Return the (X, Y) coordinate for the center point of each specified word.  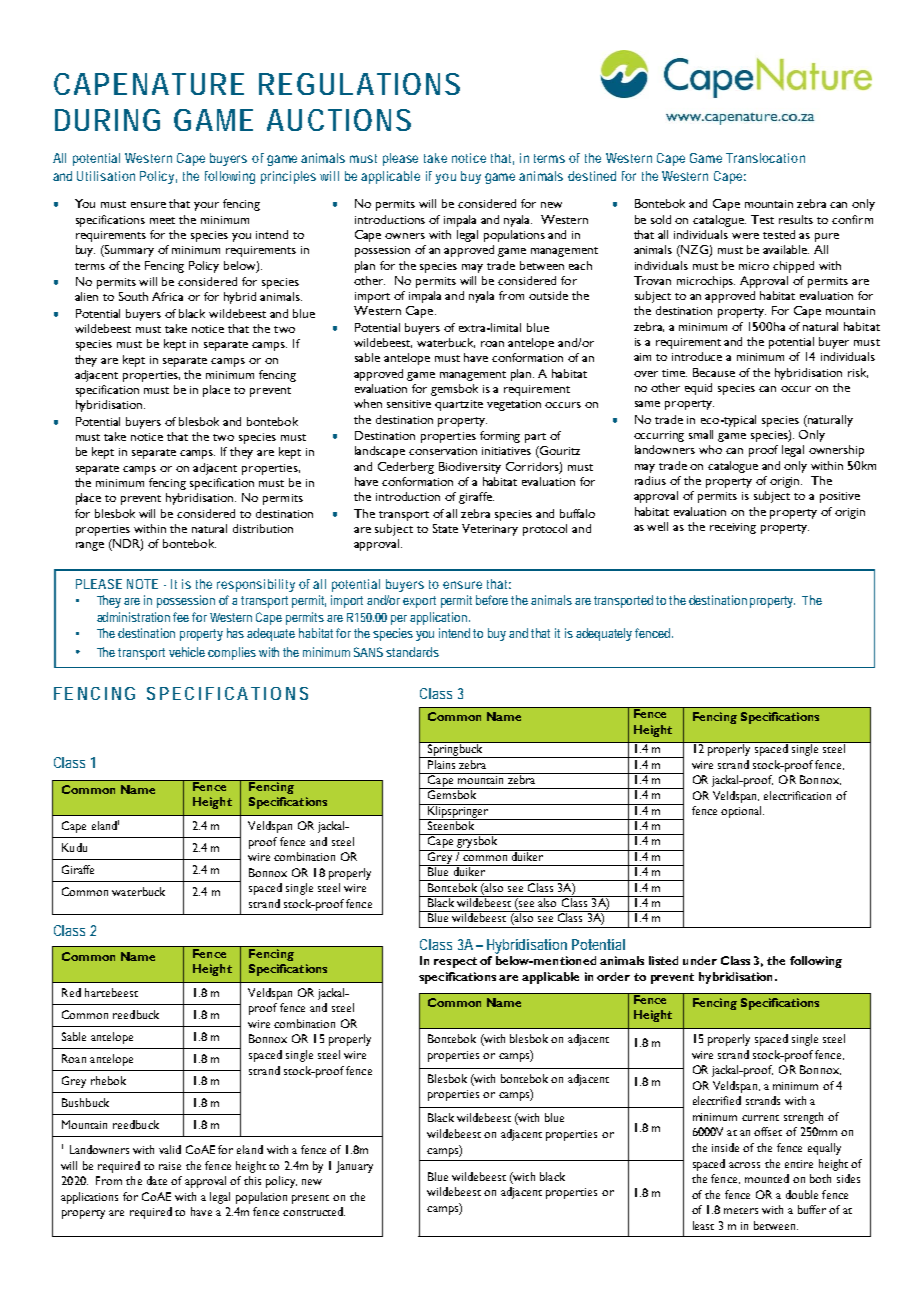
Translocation (765, 158)
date (157, 1180)
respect (455, 962)
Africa (167, 296)
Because (714, 372)
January (354, 1167)
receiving (733, 528)
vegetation (514, 405)
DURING (107, 120)
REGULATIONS (359, 84)
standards (412, 652)
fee (183, 617)
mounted (767, 1178)
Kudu (74, 847)
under (700, 960)
